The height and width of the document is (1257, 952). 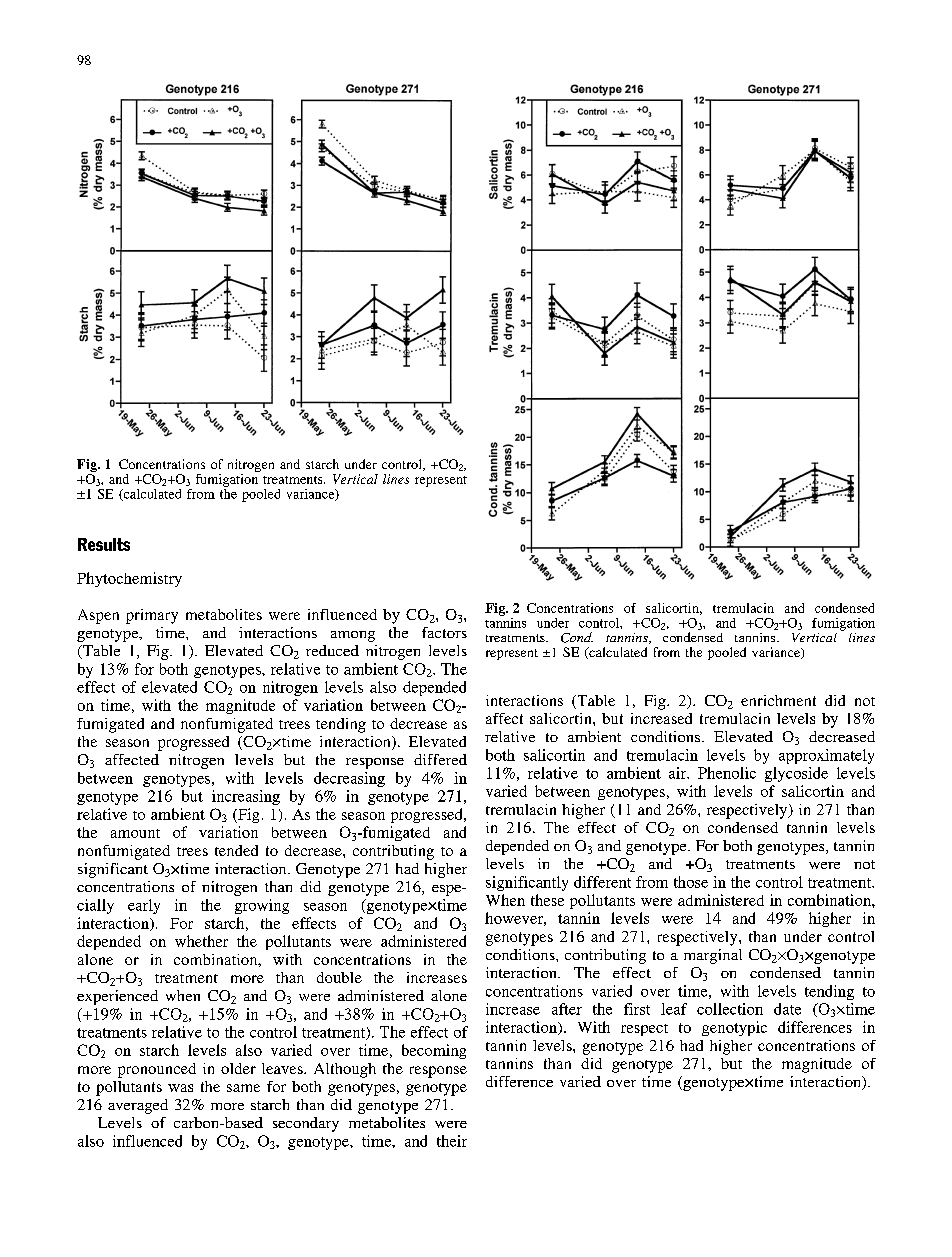 What do you see at coordinates (826, 756) in the document?
I see `approximately` at bounding box center [826, 756].
